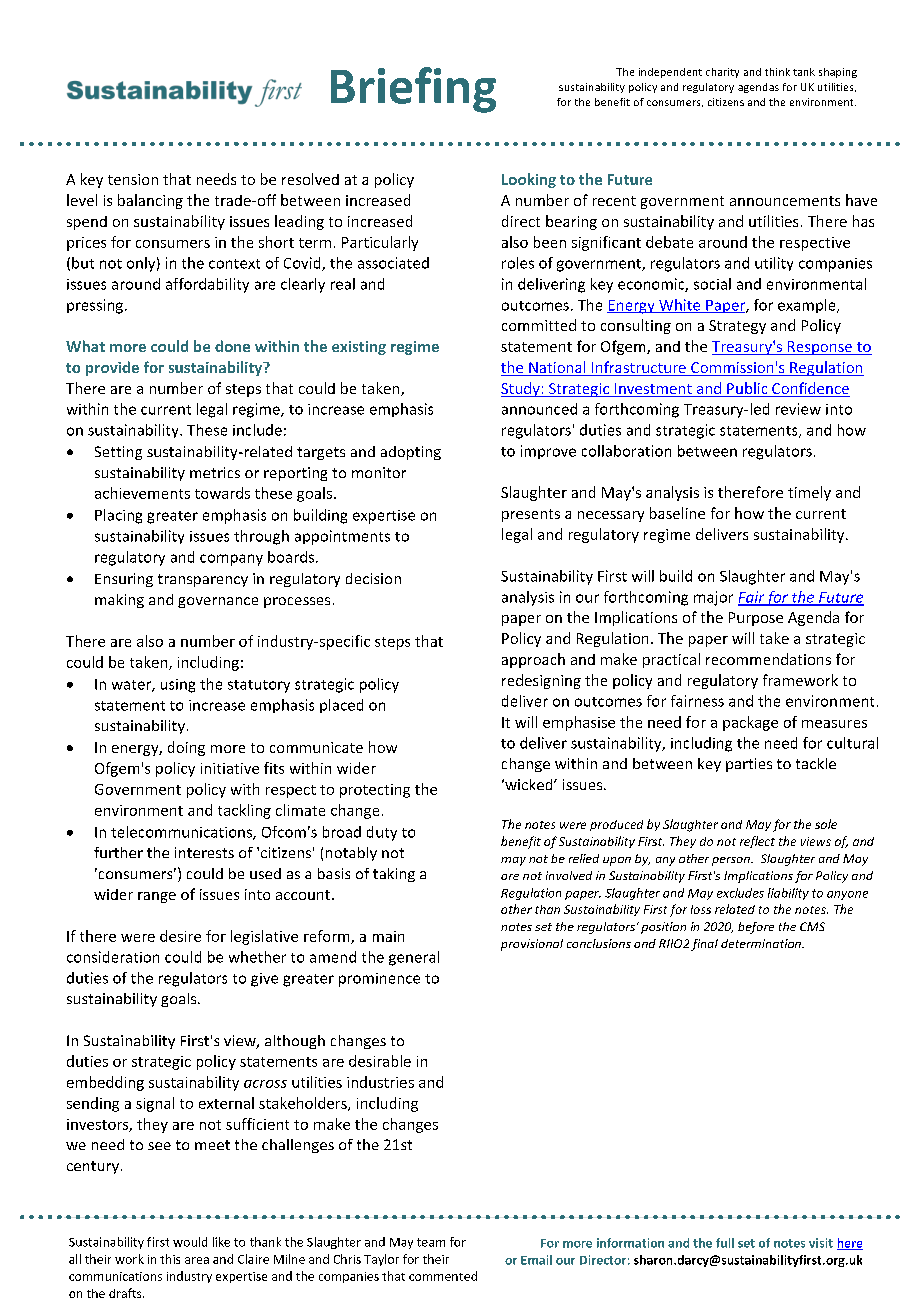 This screenshot has width=924, height=1308. What do you see at coordinates (531, 515) in the screenshot?
I see `presents` at bounding box center [531, 515].
